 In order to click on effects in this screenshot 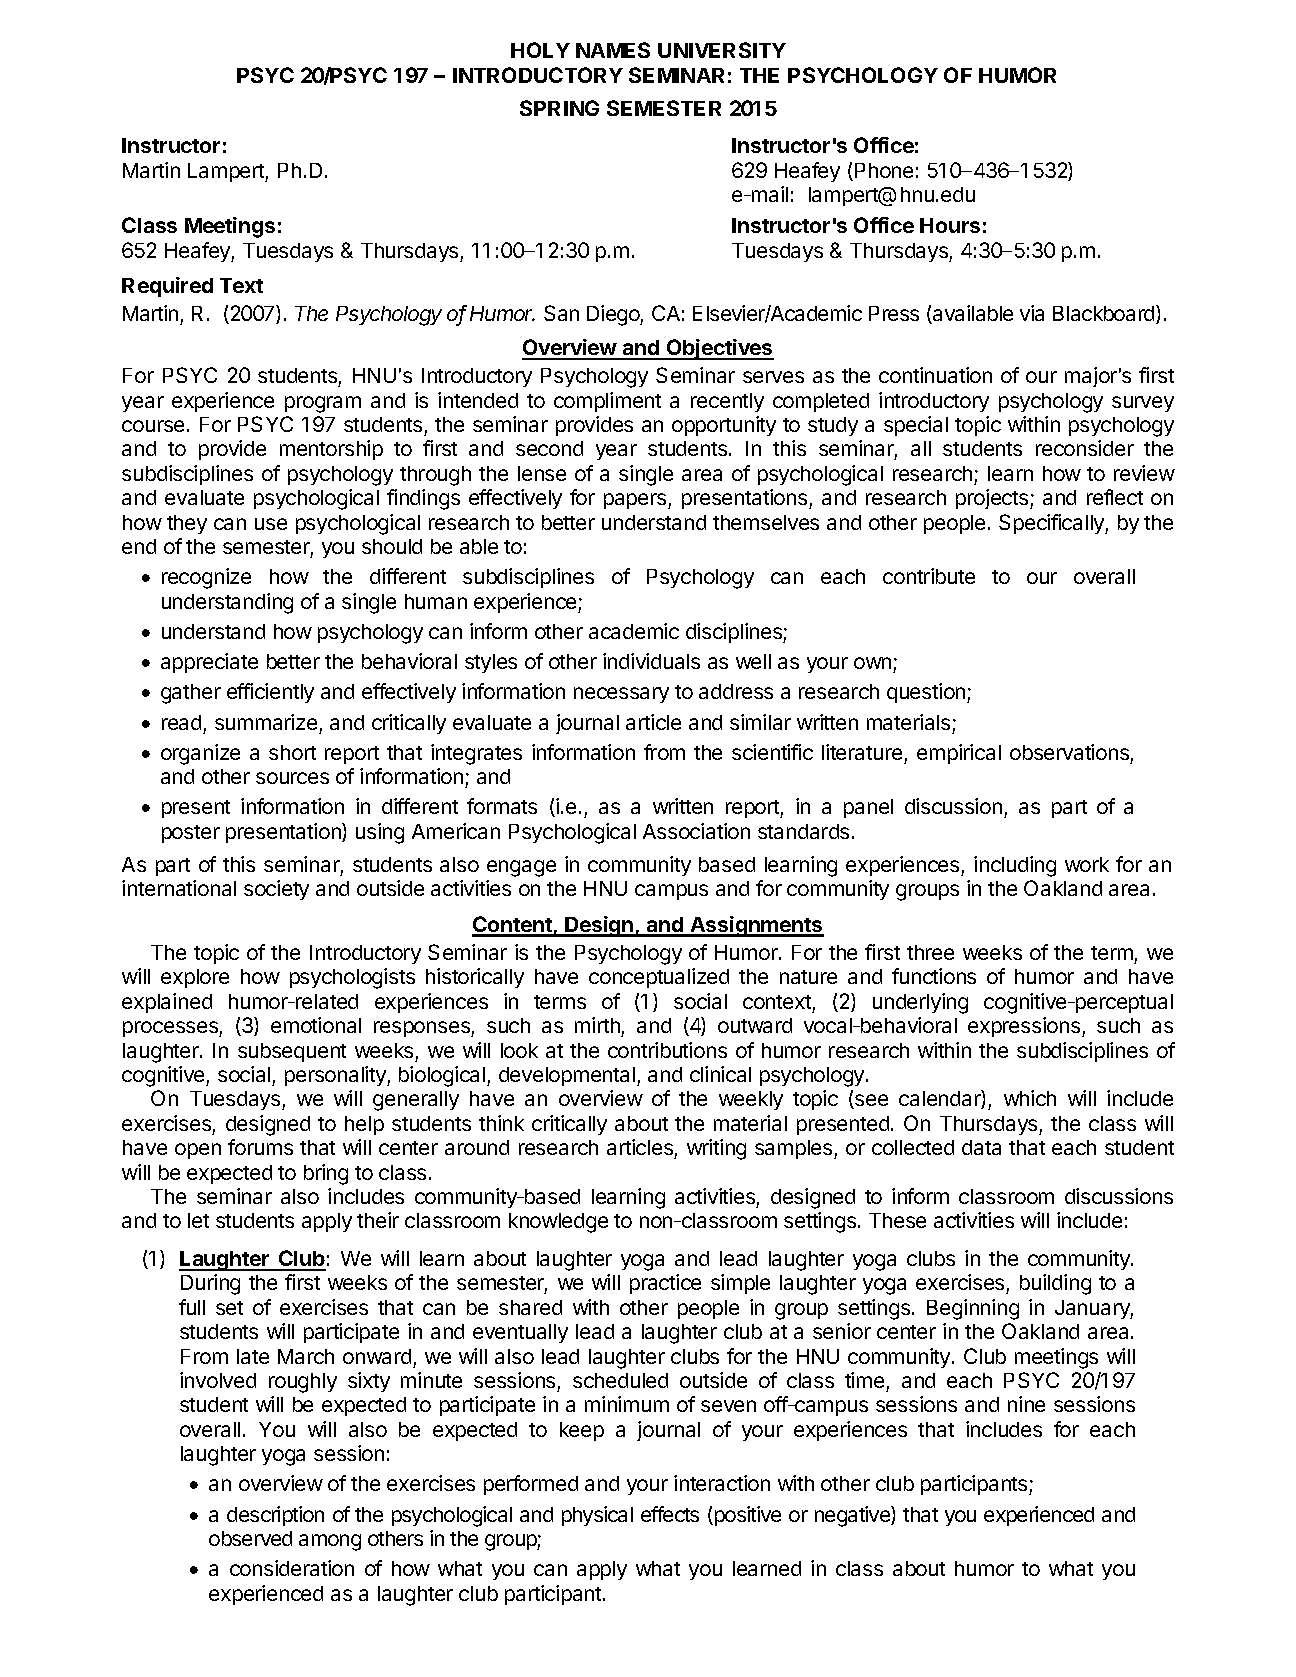, I will do `click(670, 1514)`.
